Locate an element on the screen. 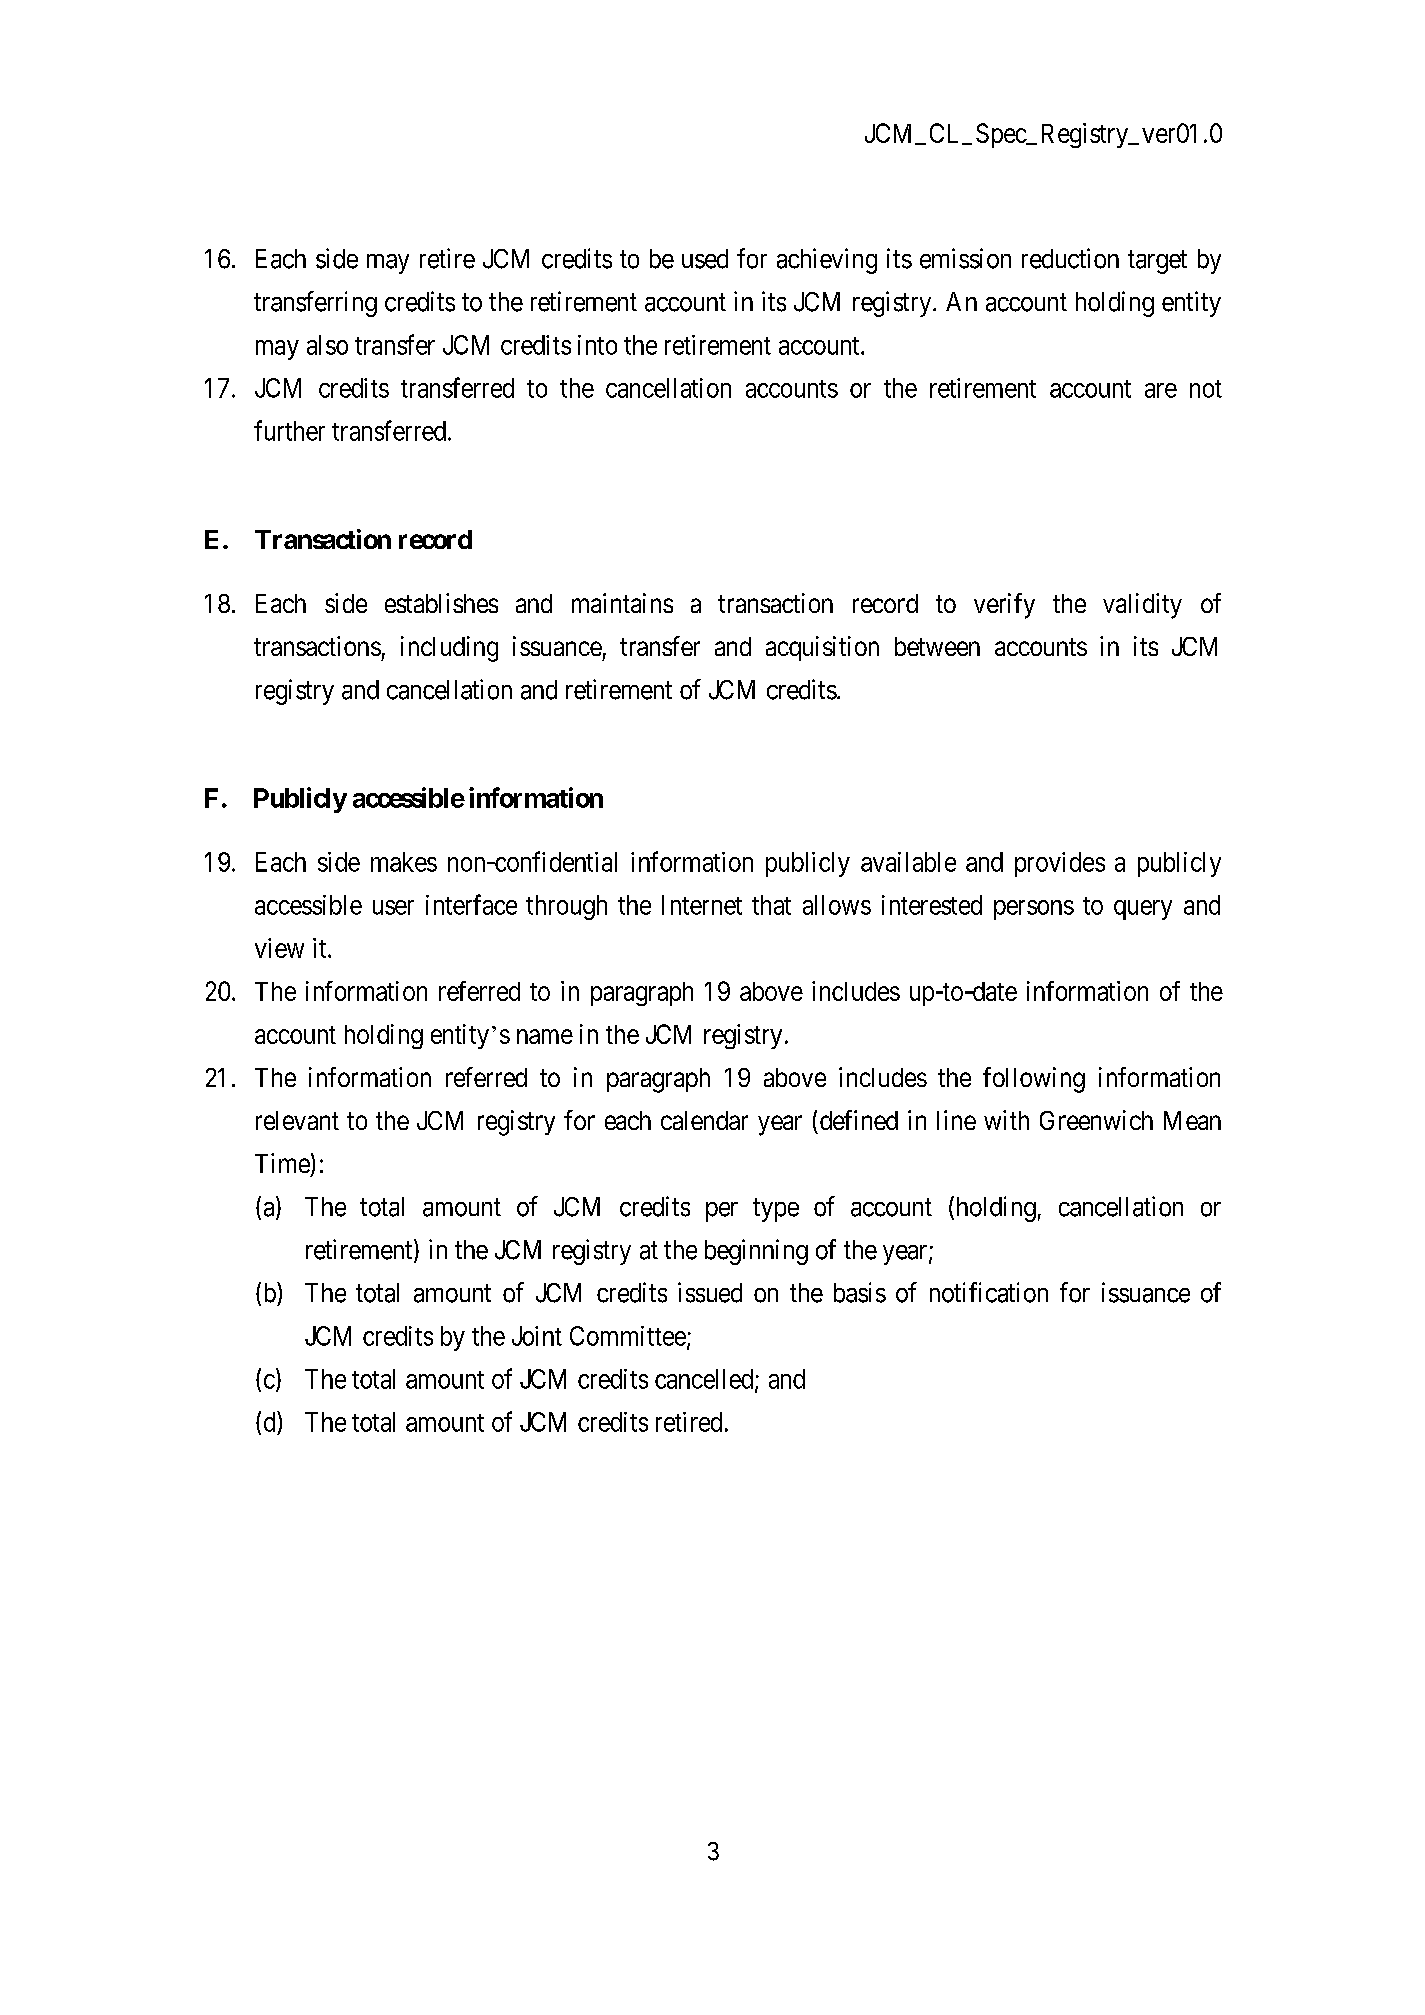  used is located at coordinates (705, 259).
